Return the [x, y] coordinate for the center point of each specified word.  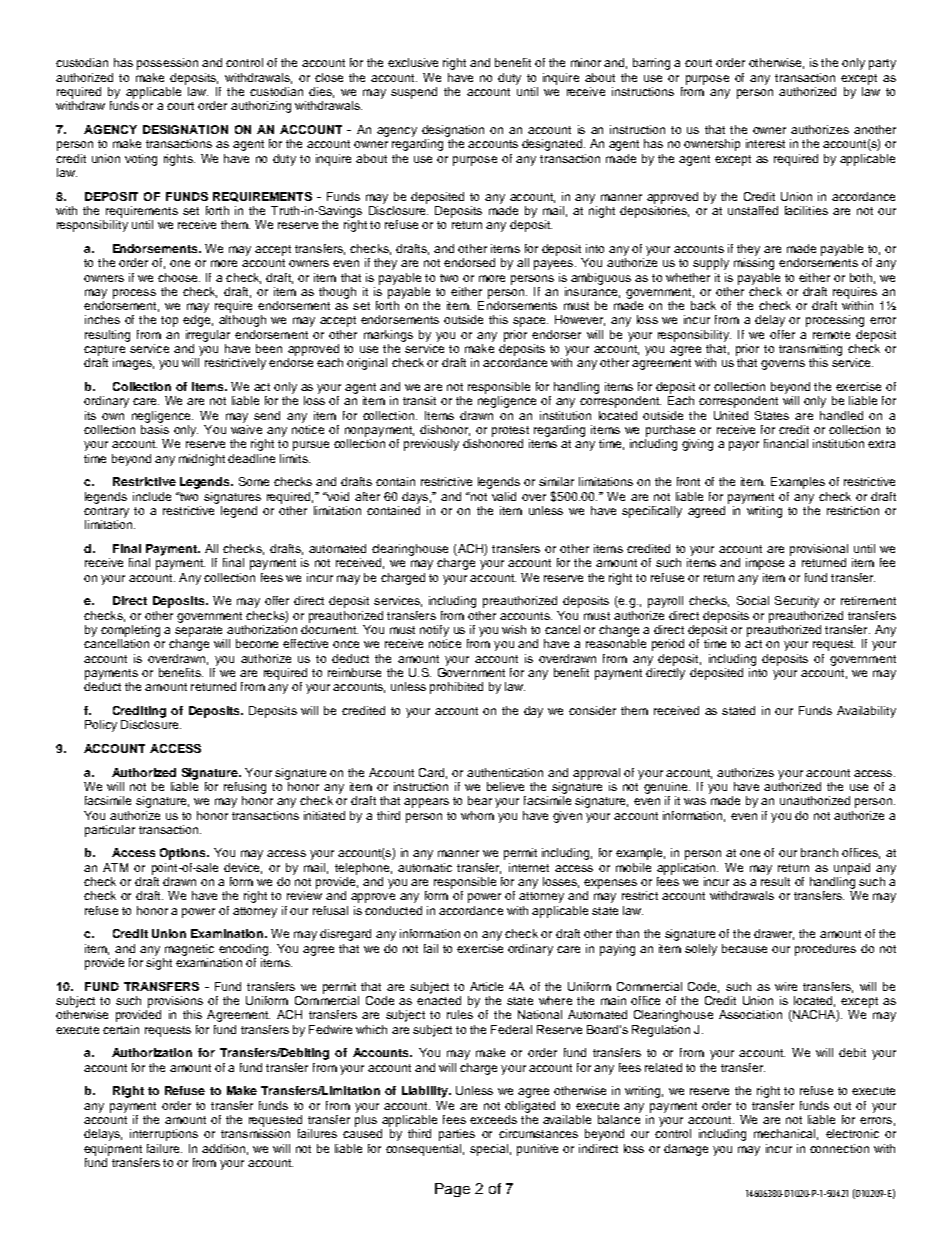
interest [765, 143]
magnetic [189, 950]
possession [167, 64]
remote [831, 335]
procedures [825, 950]
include [152, 496]
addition [223, 1148]
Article [486, 986]
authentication [505, 772]
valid [504, 496]
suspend [414, 93]
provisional [819, 550]
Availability [866, 712]
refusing [245, 788]
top [169, 321]
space [530, 322]
